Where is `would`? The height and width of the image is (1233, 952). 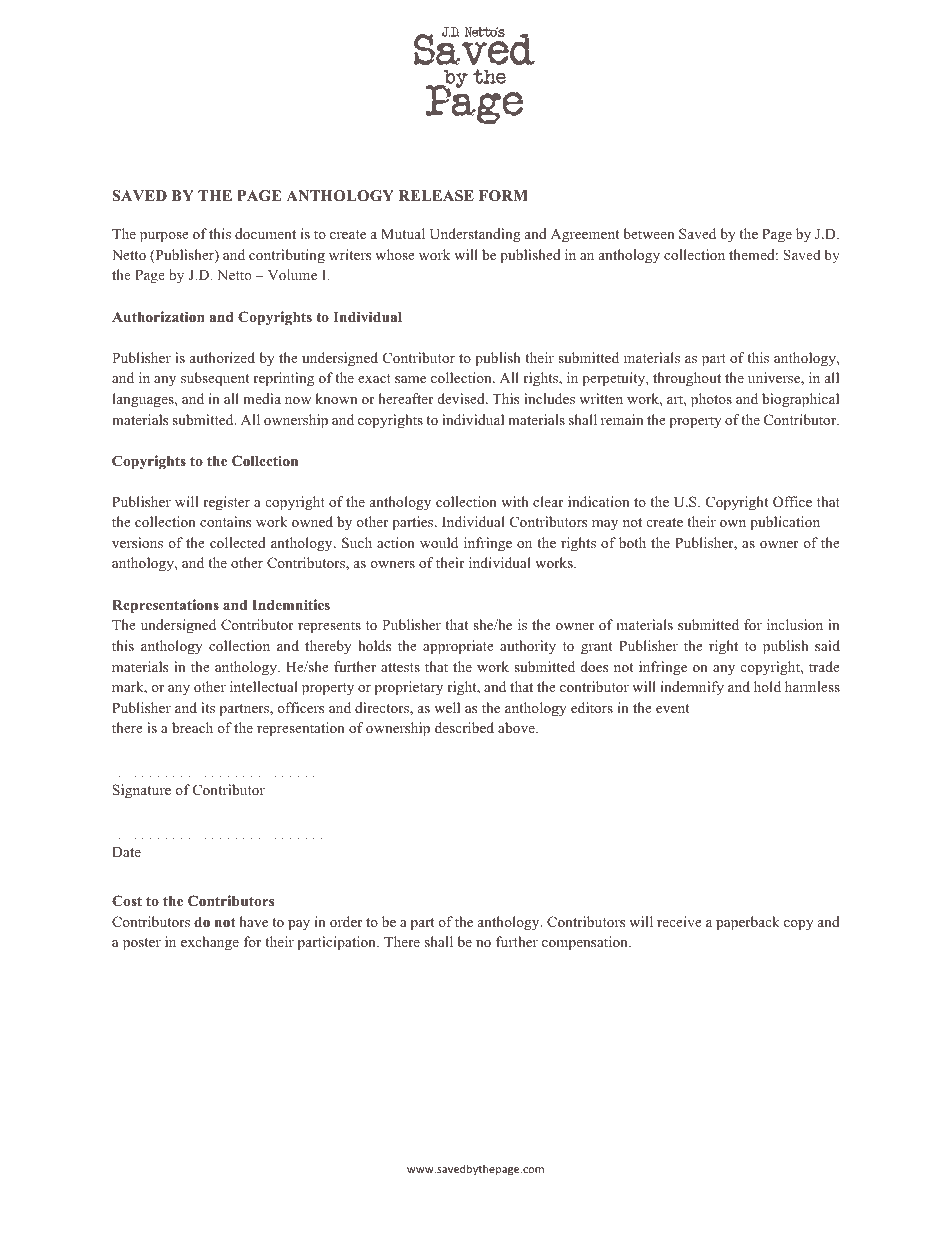
would is located at coordinates (439, 542).
